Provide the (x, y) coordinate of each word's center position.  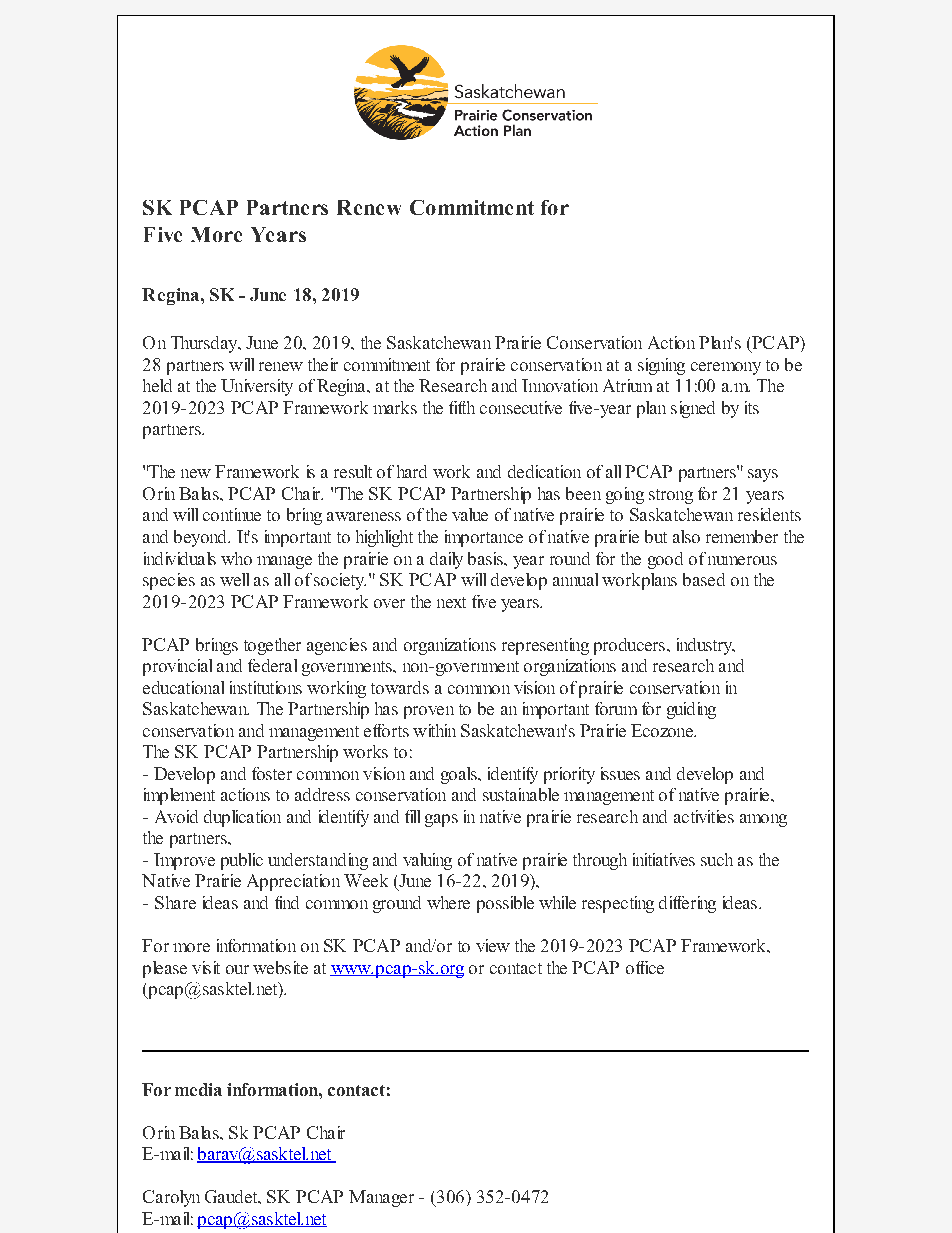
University (257, 387)
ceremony (726, 368)
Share (175, 902)
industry (706, 646)
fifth (462, 407)
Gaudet (232, 1196)
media (198, 1089)
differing (687, 904)
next (451, 602)
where (448, 902)
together (272, 646)
